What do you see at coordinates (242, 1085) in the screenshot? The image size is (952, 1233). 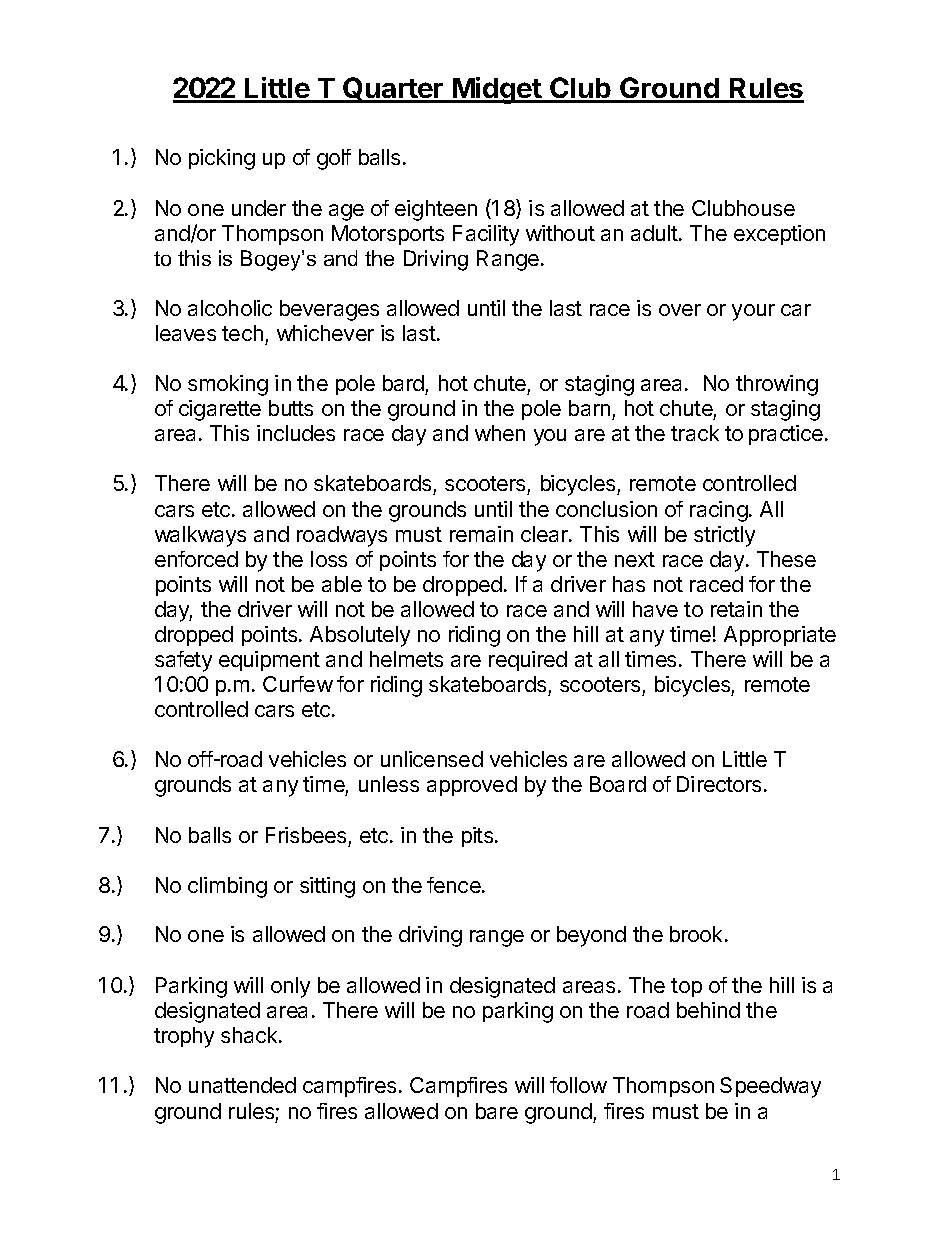 I see `unattended` at bounding box center [242, 1085].
